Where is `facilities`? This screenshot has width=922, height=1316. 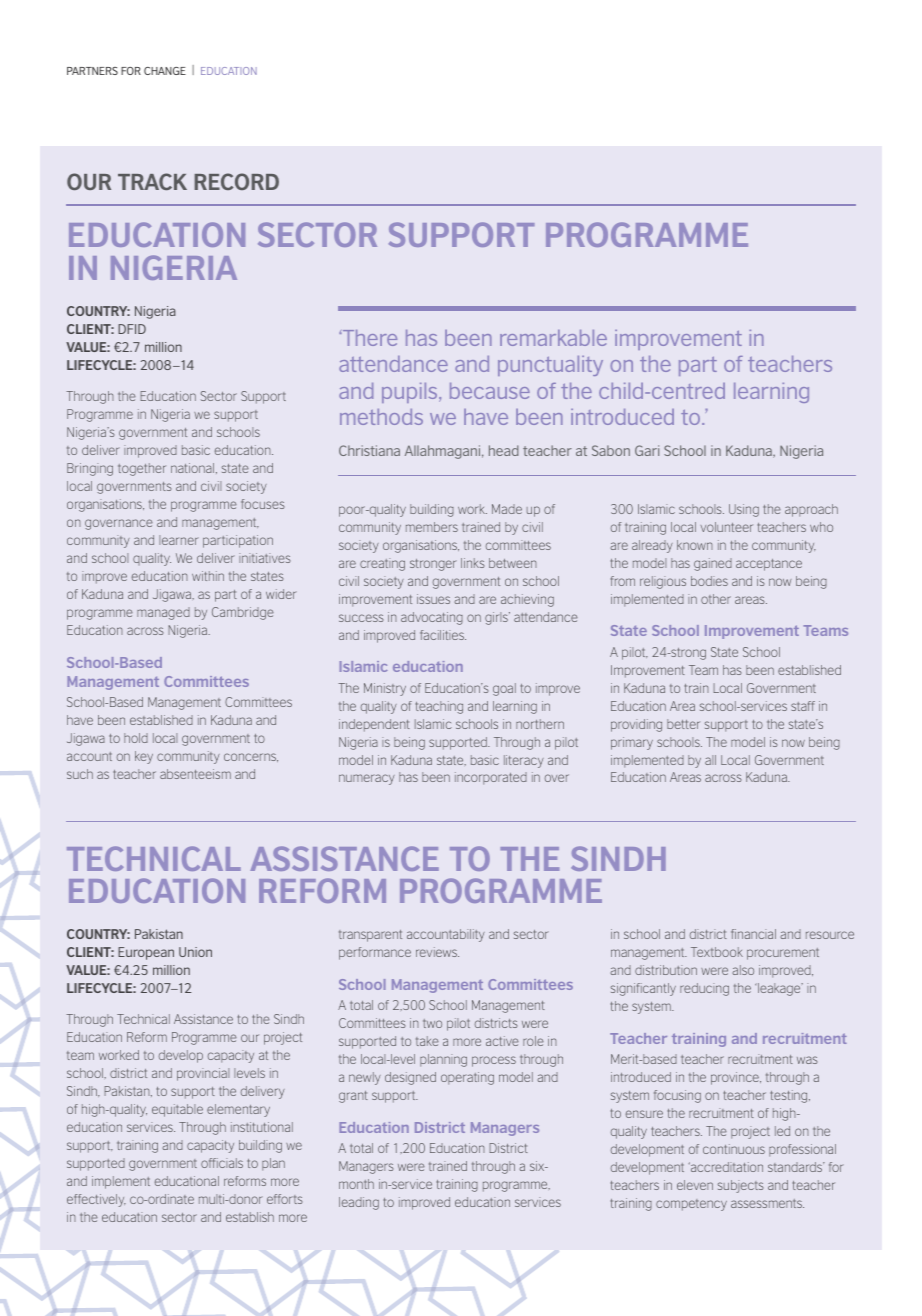 facilities is located at coordinates (443, 635).
